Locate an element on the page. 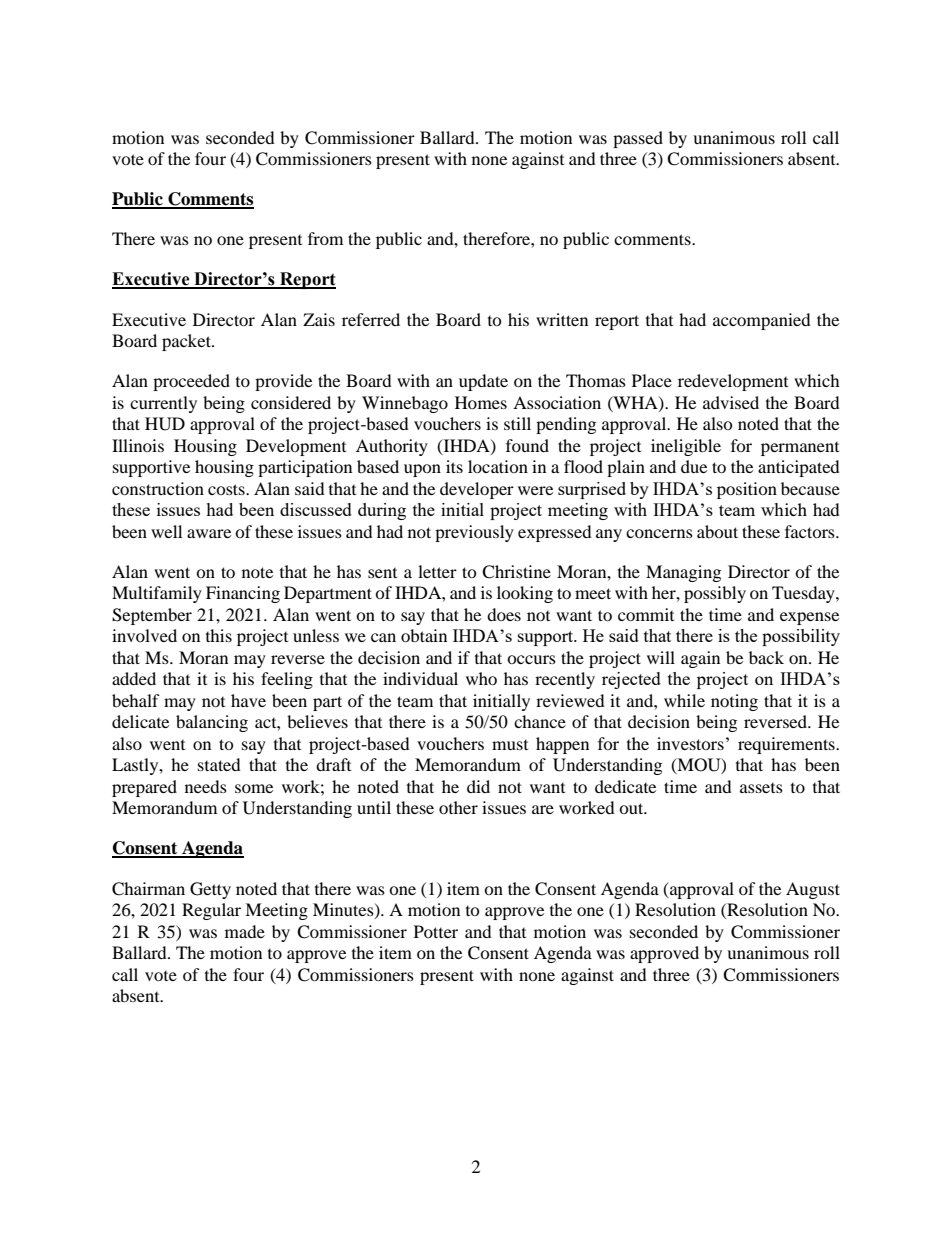  August is located at coordinates (813, 890).
